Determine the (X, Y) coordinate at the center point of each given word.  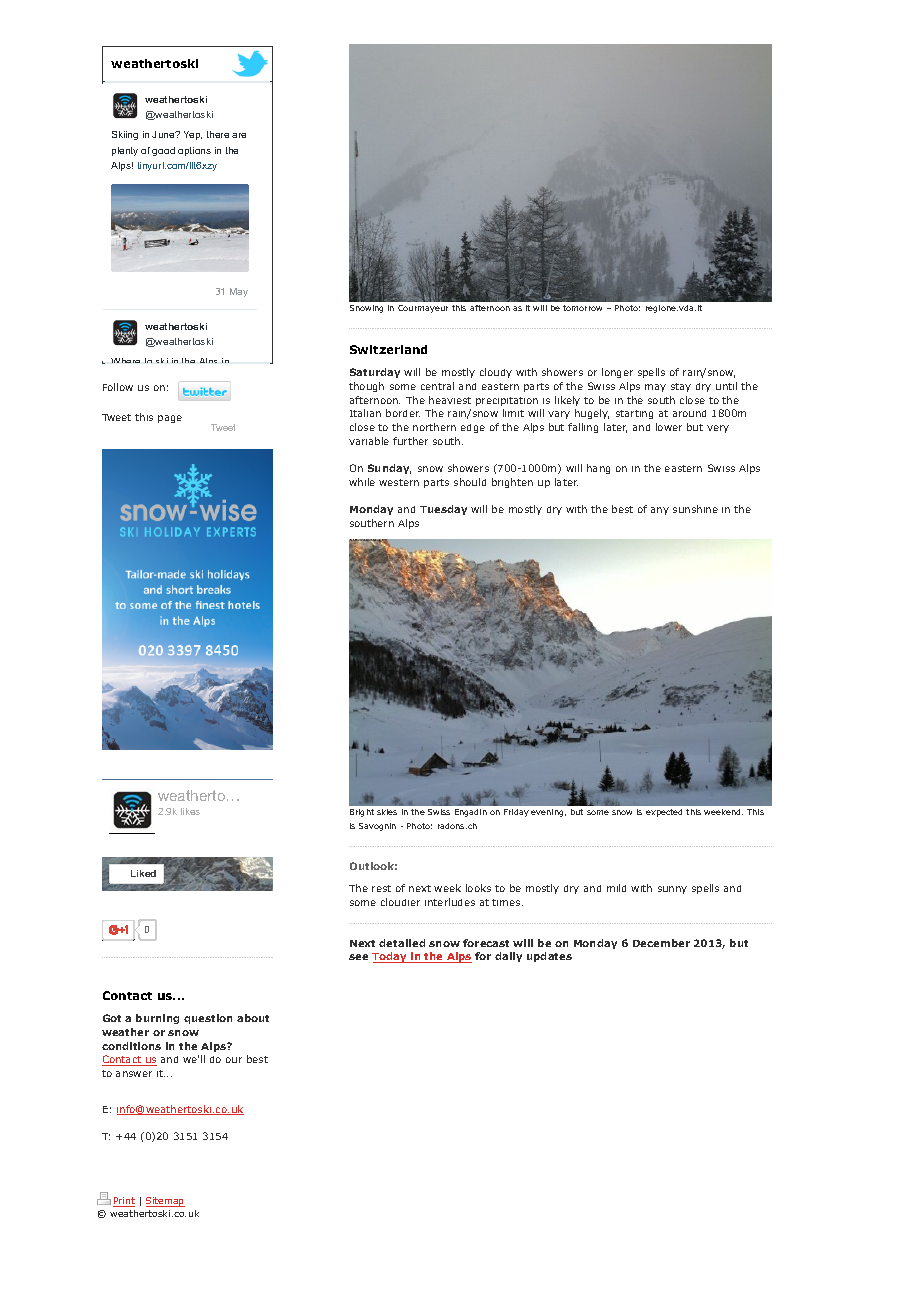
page (170, 419)
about (253, 1018)
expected (664, 813)
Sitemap (165, 1202)
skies (387, 812)
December (661, 943)
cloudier (400, 902)
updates (549, 957)
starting (634, 414)
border (403, 413)
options (194, 151)
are (239, 135)
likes (190, 811)
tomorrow (582, 308)
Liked (143, 873)
